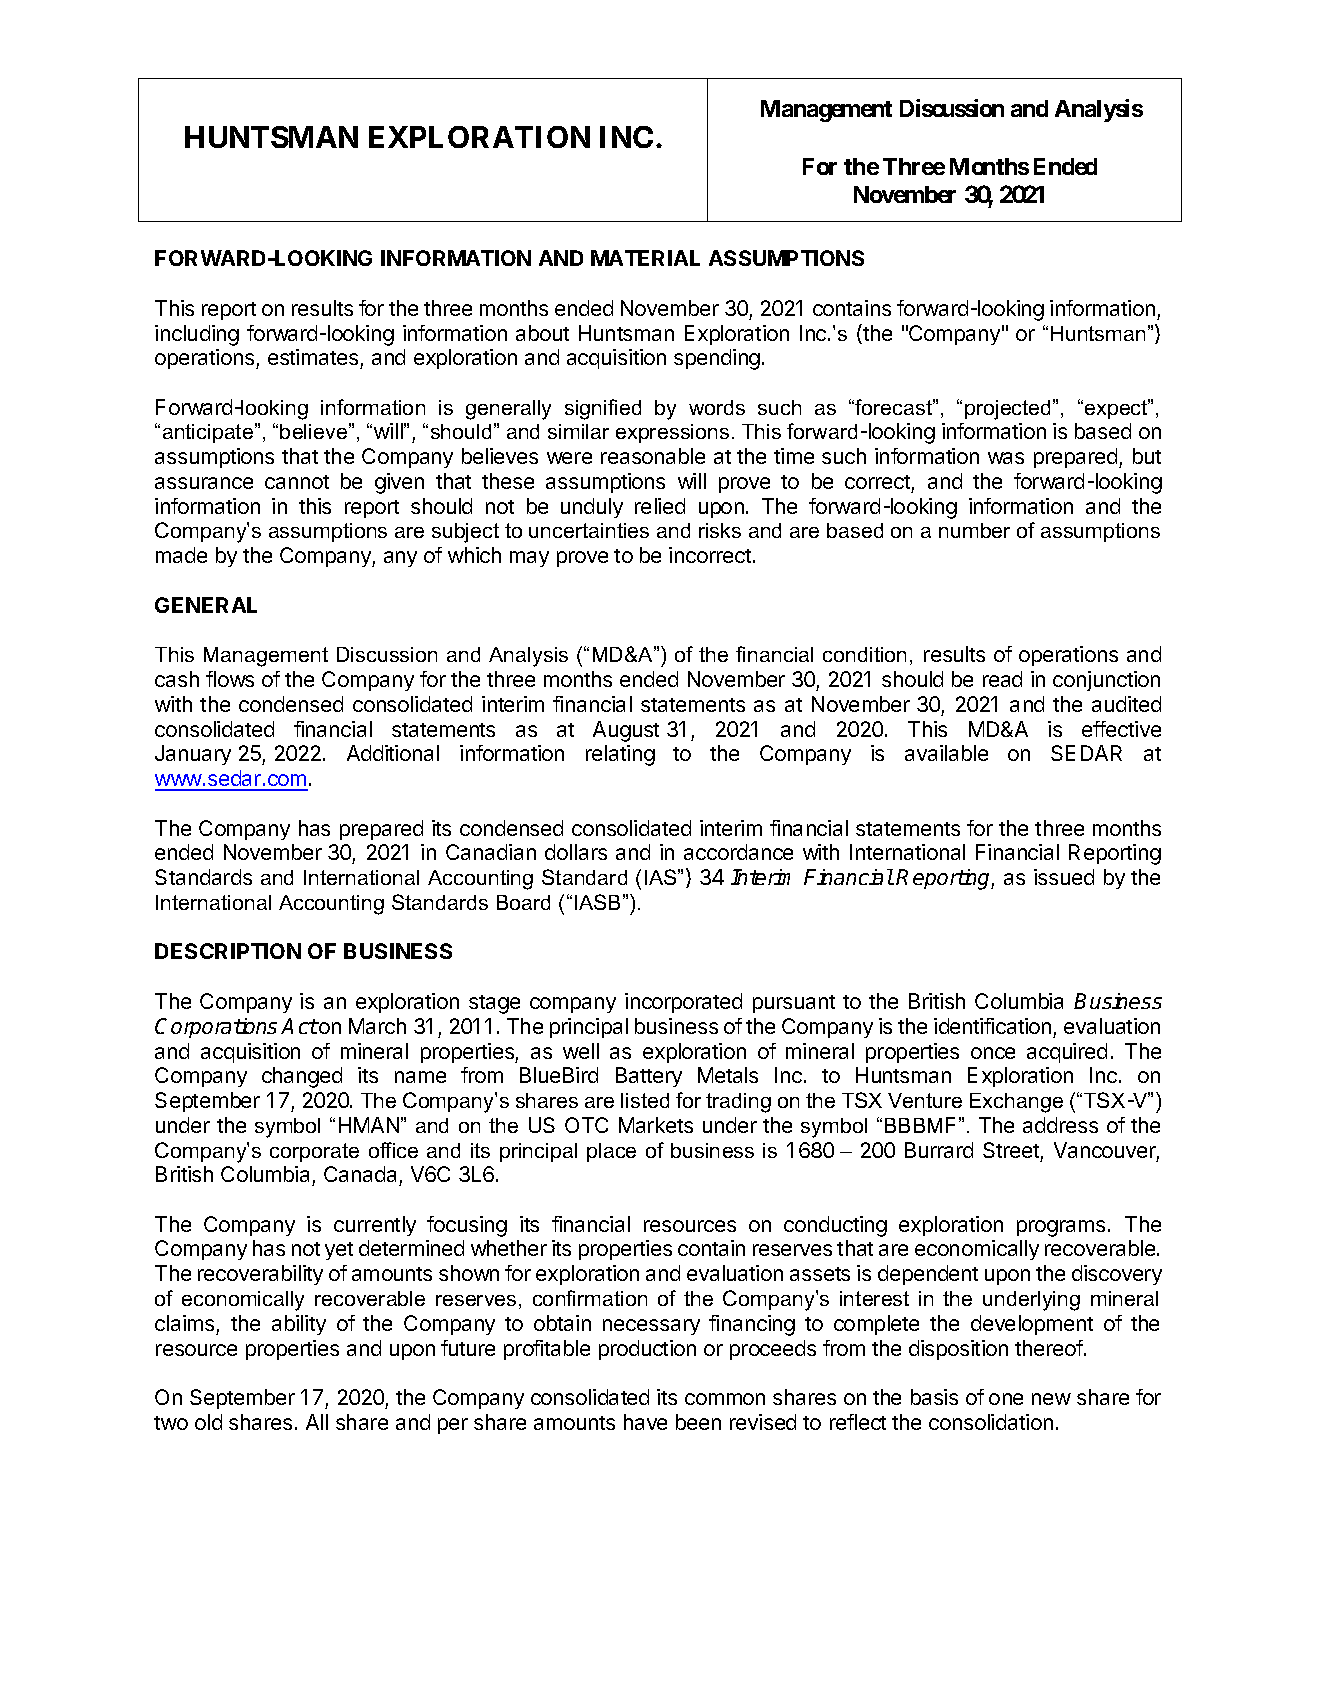 The image size is (1317, 1705). Describe the element at coordinates (314, 359) in the image. I see `estimates` at that location.
